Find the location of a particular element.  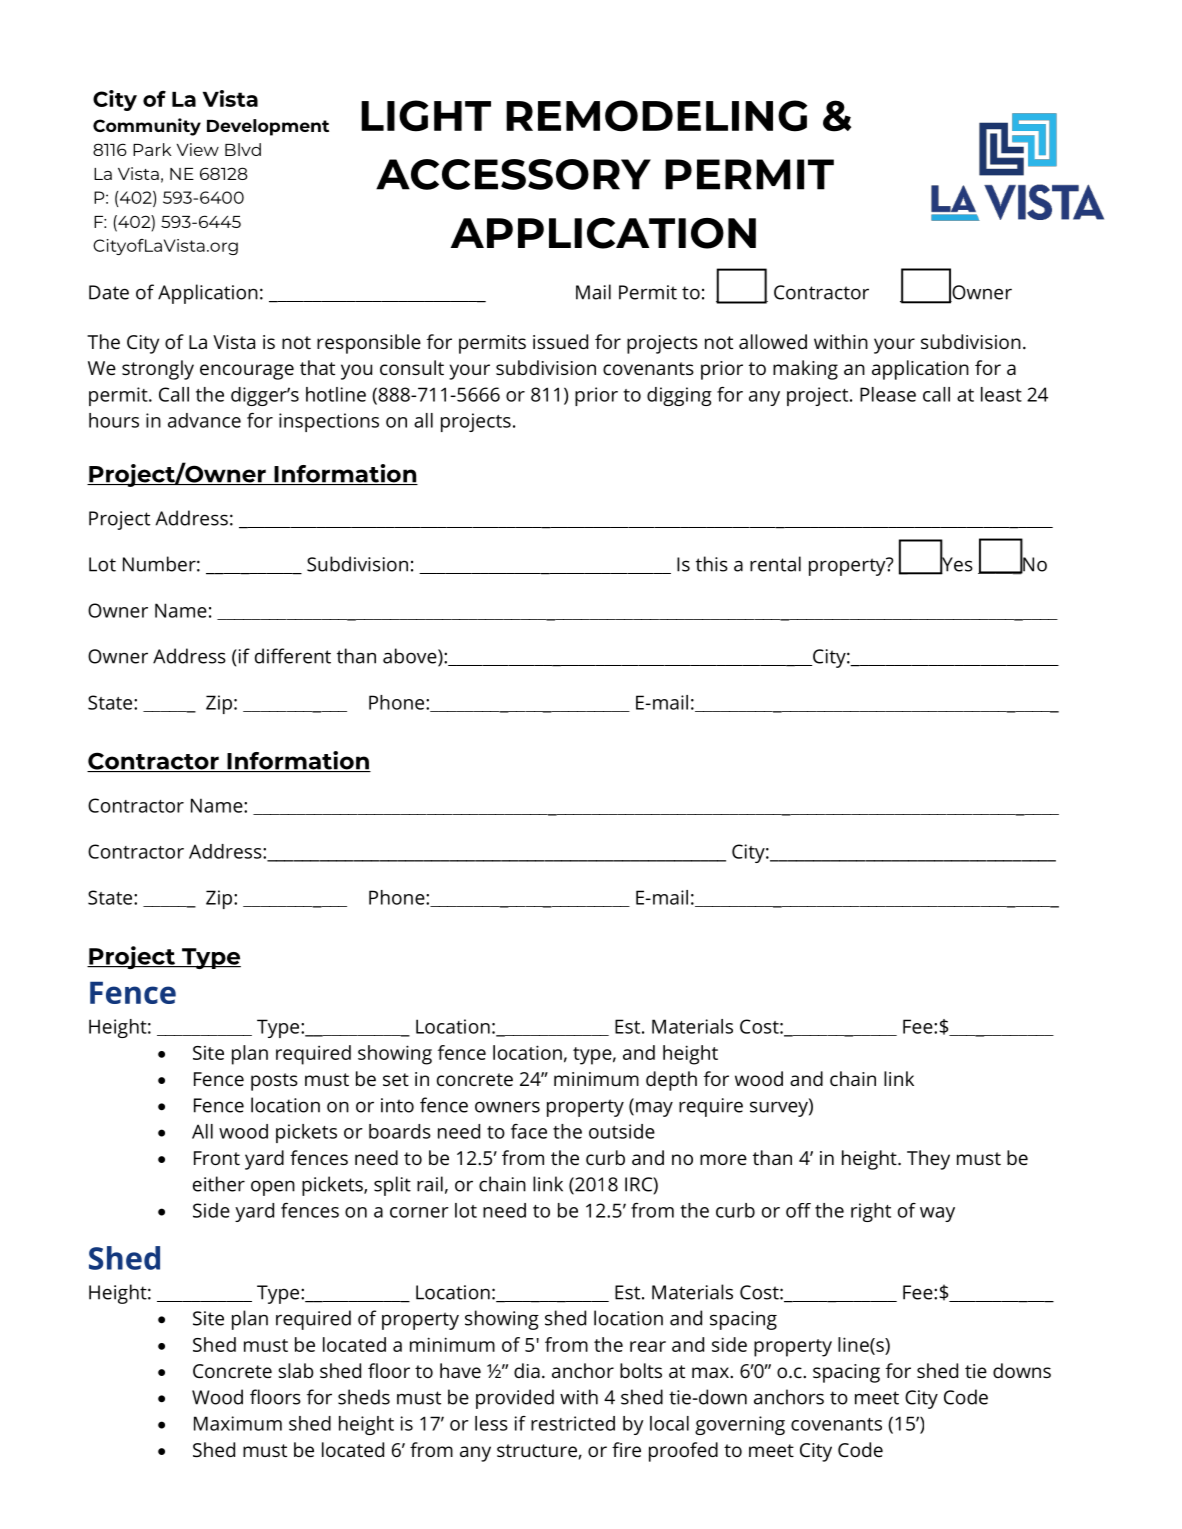

Please is located at coordinates (888, 394).
